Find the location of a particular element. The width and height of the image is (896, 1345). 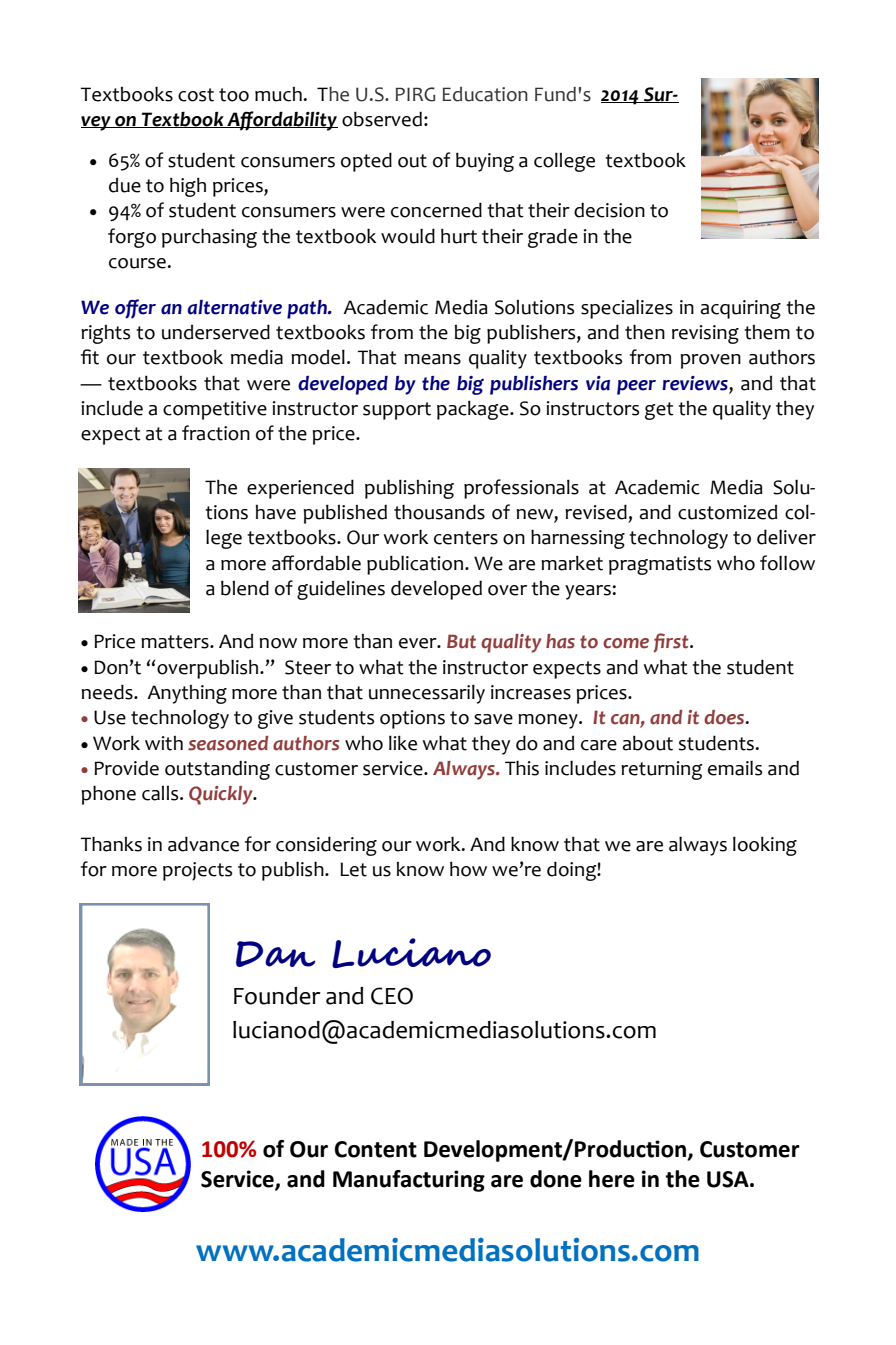

Content is located at coordinates (376, 1149).
